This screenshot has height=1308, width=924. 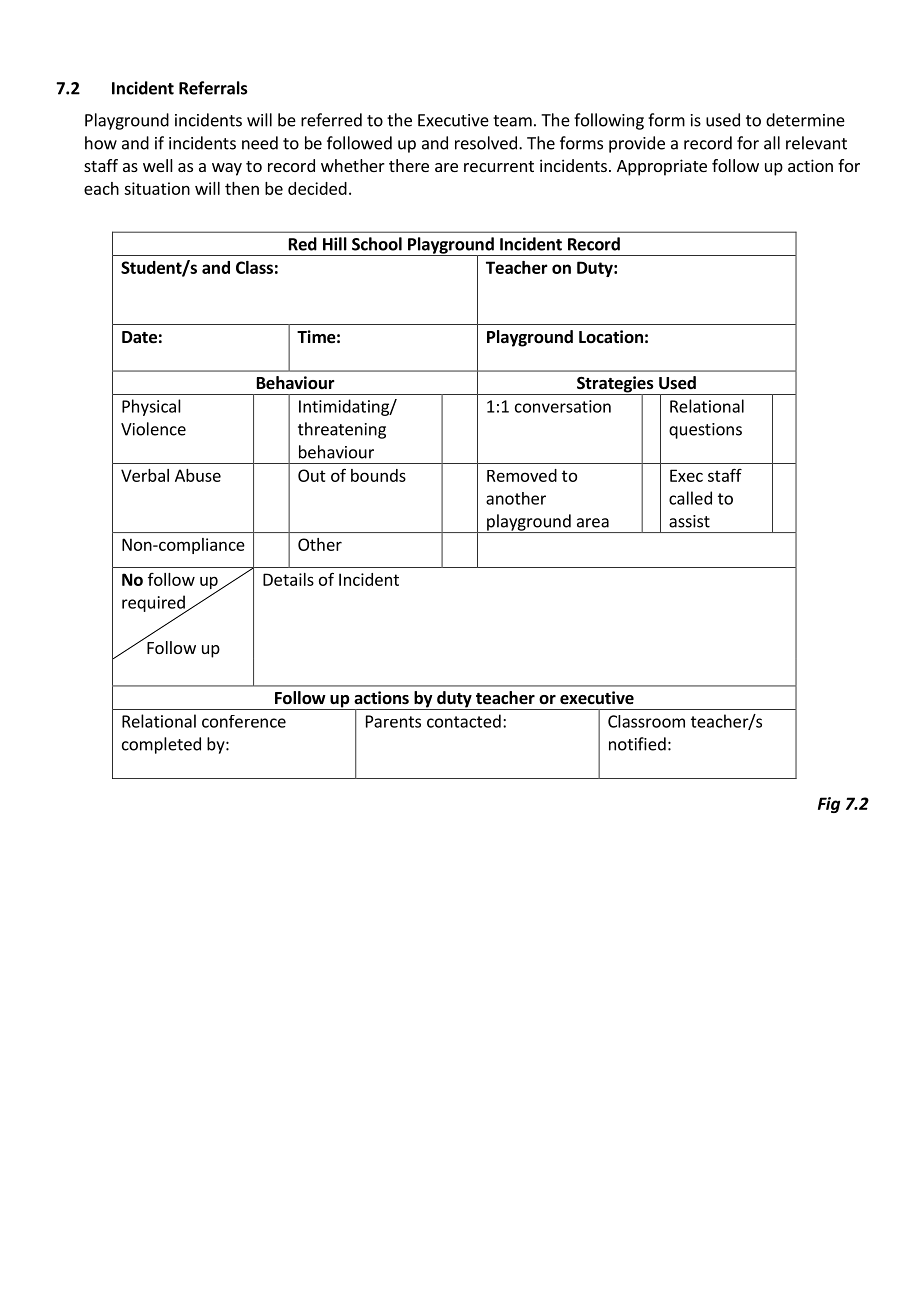 I want to click on Removed, so click(x=522, y=475).
